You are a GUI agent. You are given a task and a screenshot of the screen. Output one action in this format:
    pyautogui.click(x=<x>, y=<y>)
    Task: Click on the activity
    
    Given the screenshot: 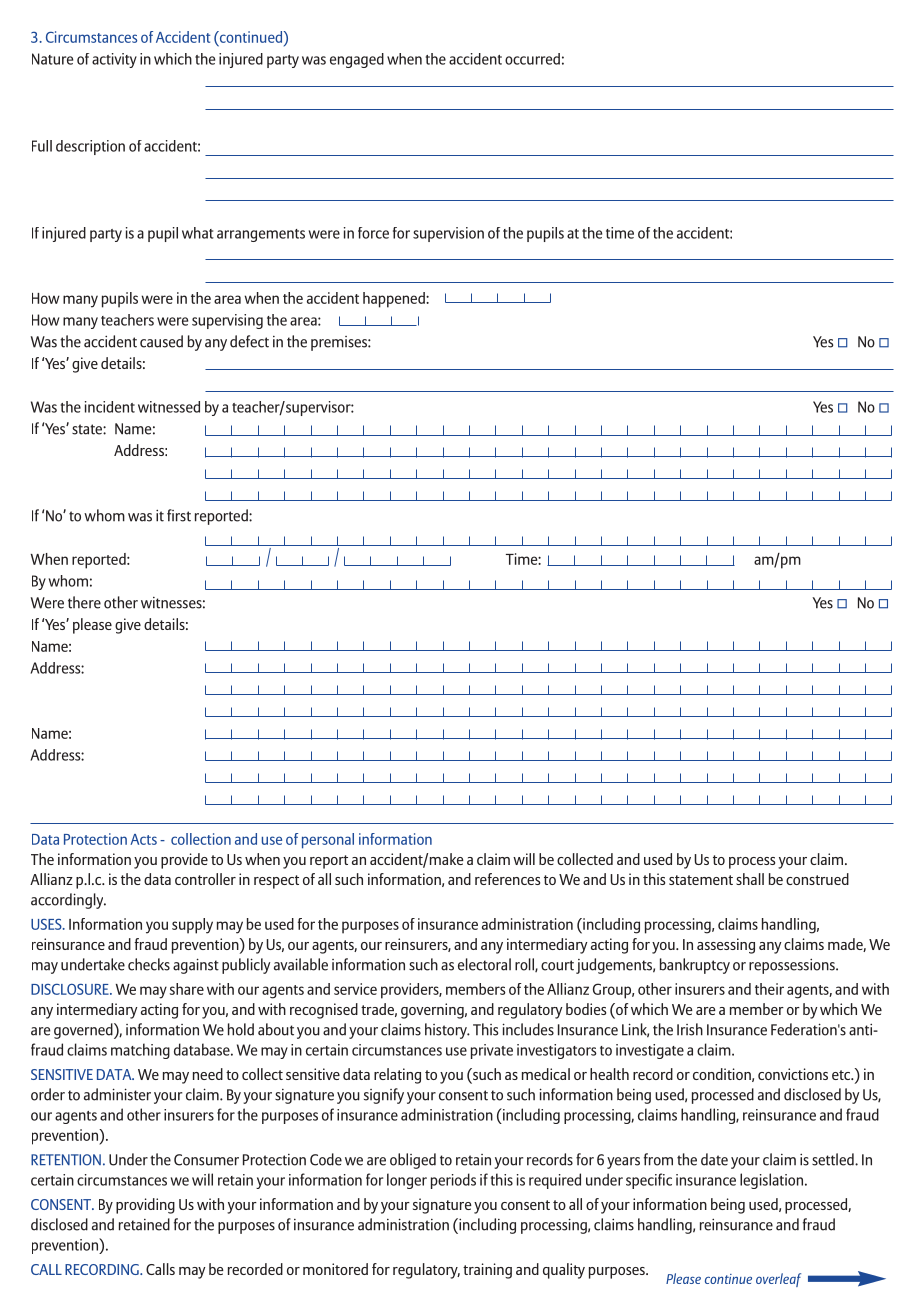 What is the action you would take?
    pyautogui.click(x=114, y=60)
